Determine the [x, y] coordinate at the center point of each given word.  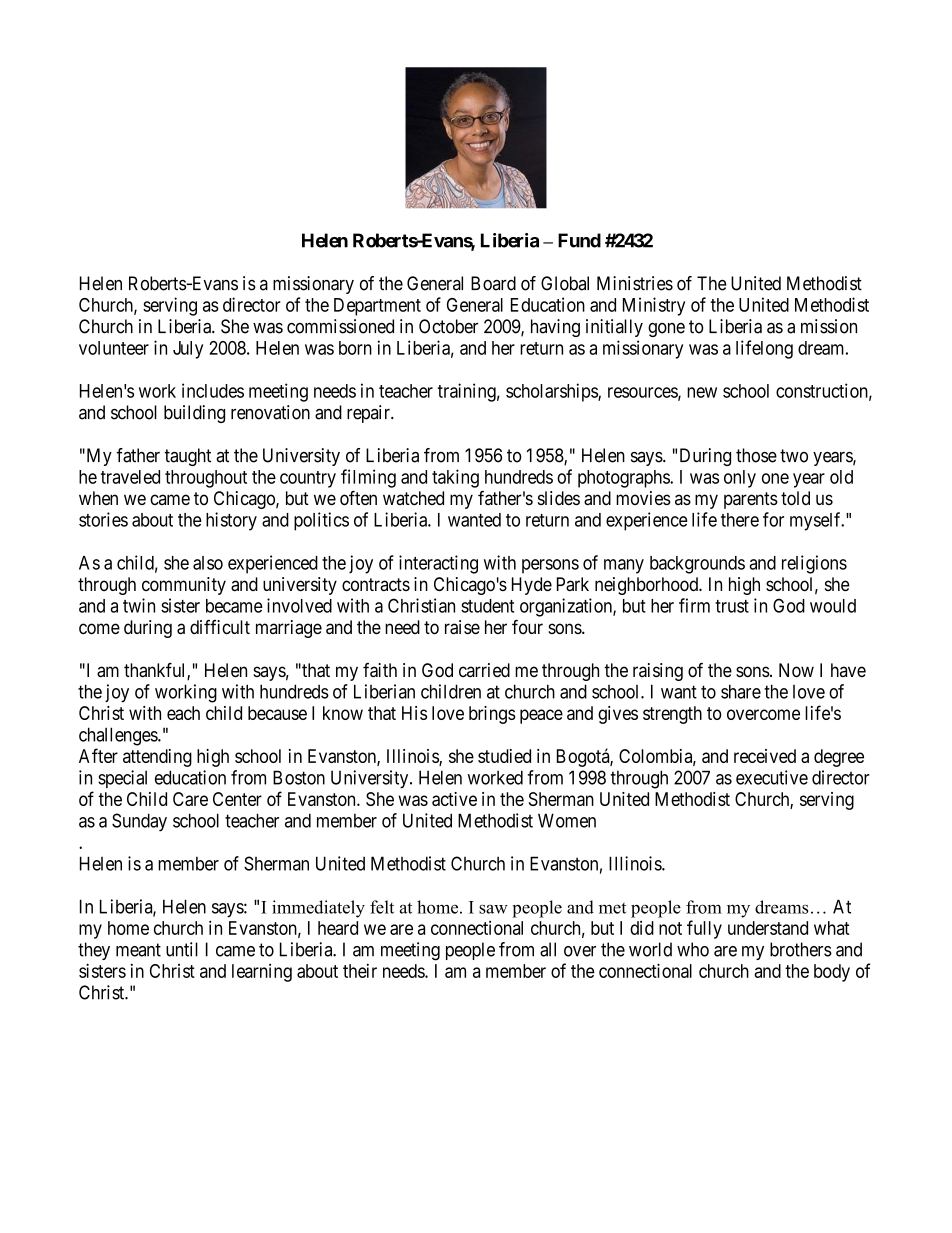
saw [493, 909]
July [188, 350]
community [184, 586]
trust [732, 606]
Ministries [635, 283]
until [182, 949]
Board [493, 283]
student [487, 606]
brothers [801, 949]
